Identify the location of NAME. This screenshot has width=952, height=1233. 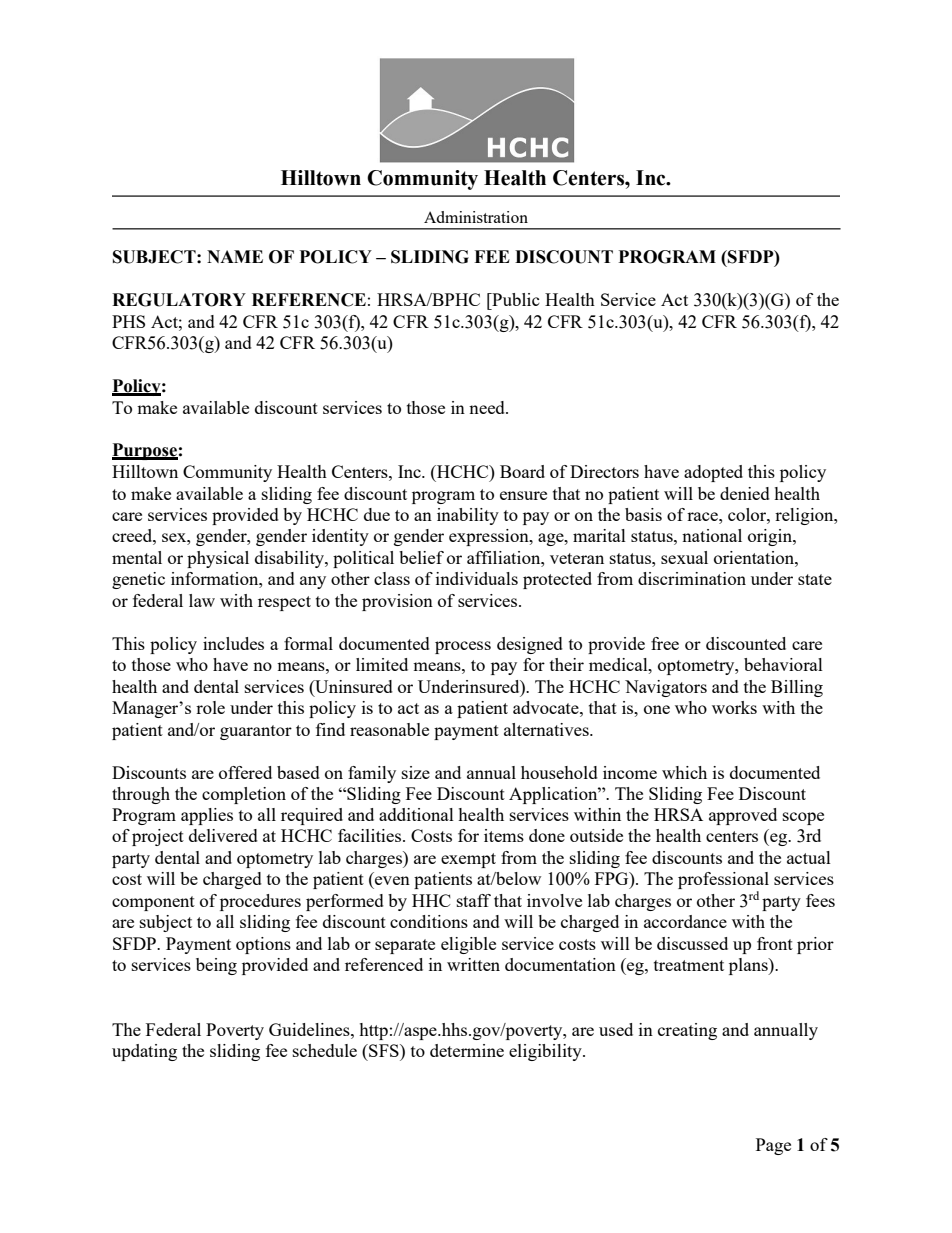
(235, 256).
